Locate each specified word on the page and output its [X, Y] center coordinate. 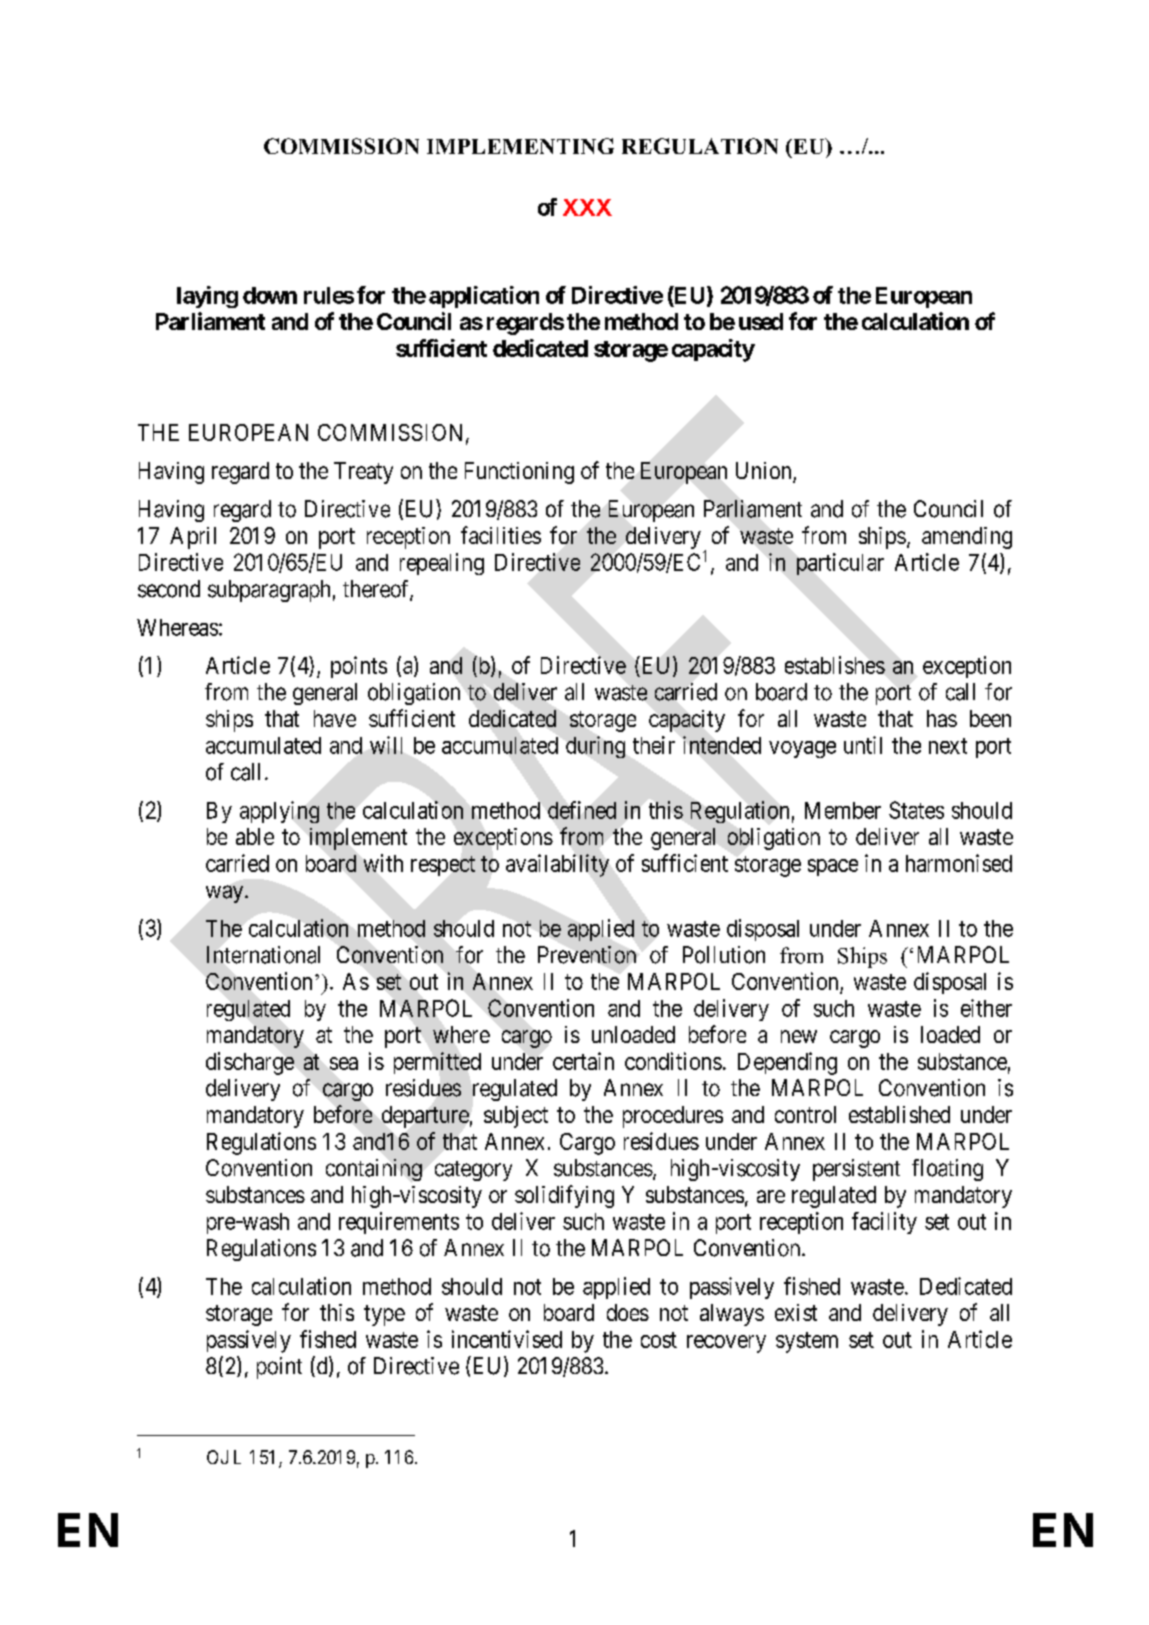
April [193, 538]
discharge [250, 1063]
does [628, 1312]
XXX [587, 207]
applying [279, 812]
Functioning [519, 473]
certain [583, 1061]
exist [796, 1312]
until [863, 745]
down [270, 295]
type [384, 1315]
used [761, 321]
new [799, 1036]
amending [967, 538]
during [595, 747]
